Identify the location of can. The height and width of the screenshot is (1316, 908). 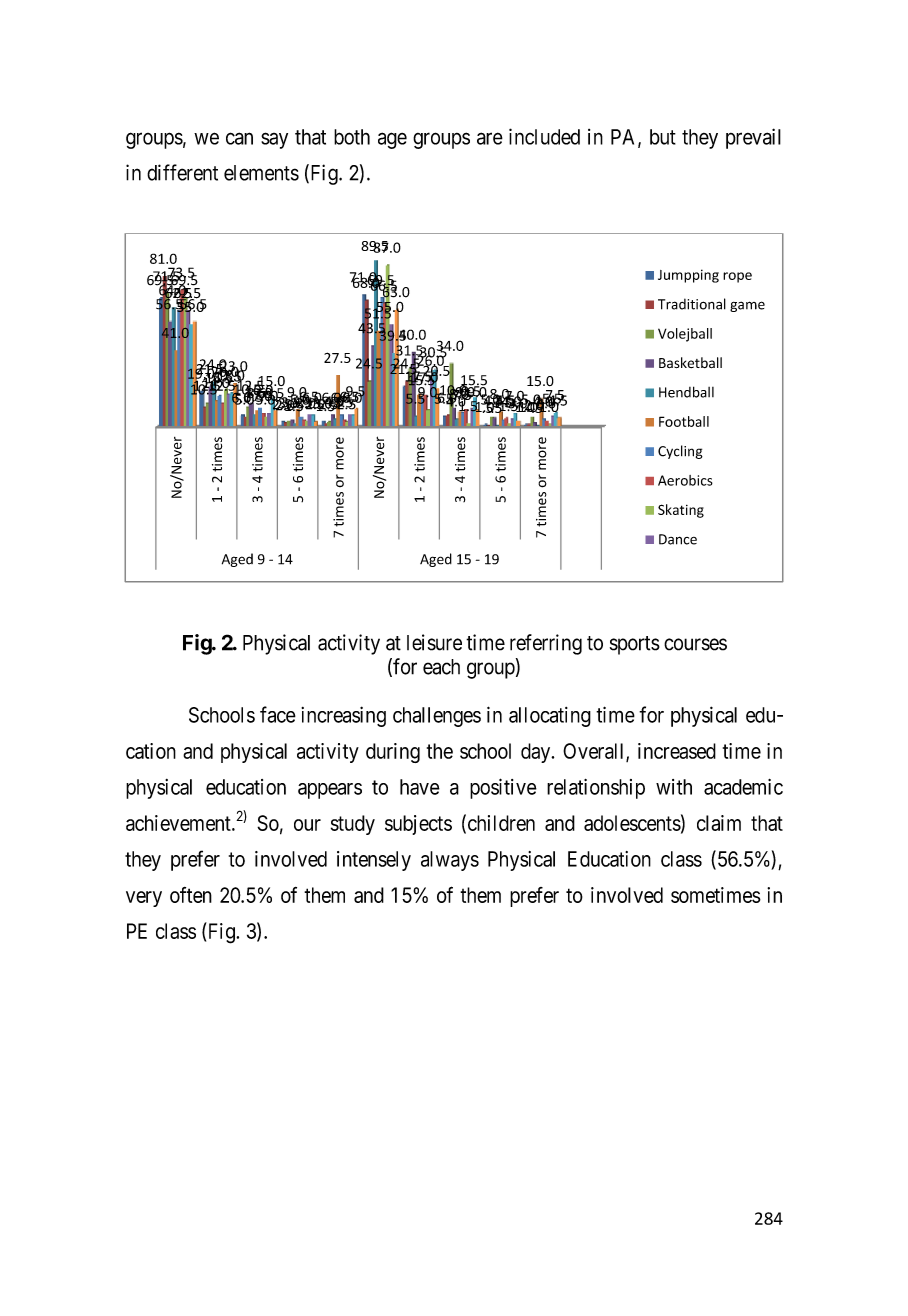
(239, 138).
